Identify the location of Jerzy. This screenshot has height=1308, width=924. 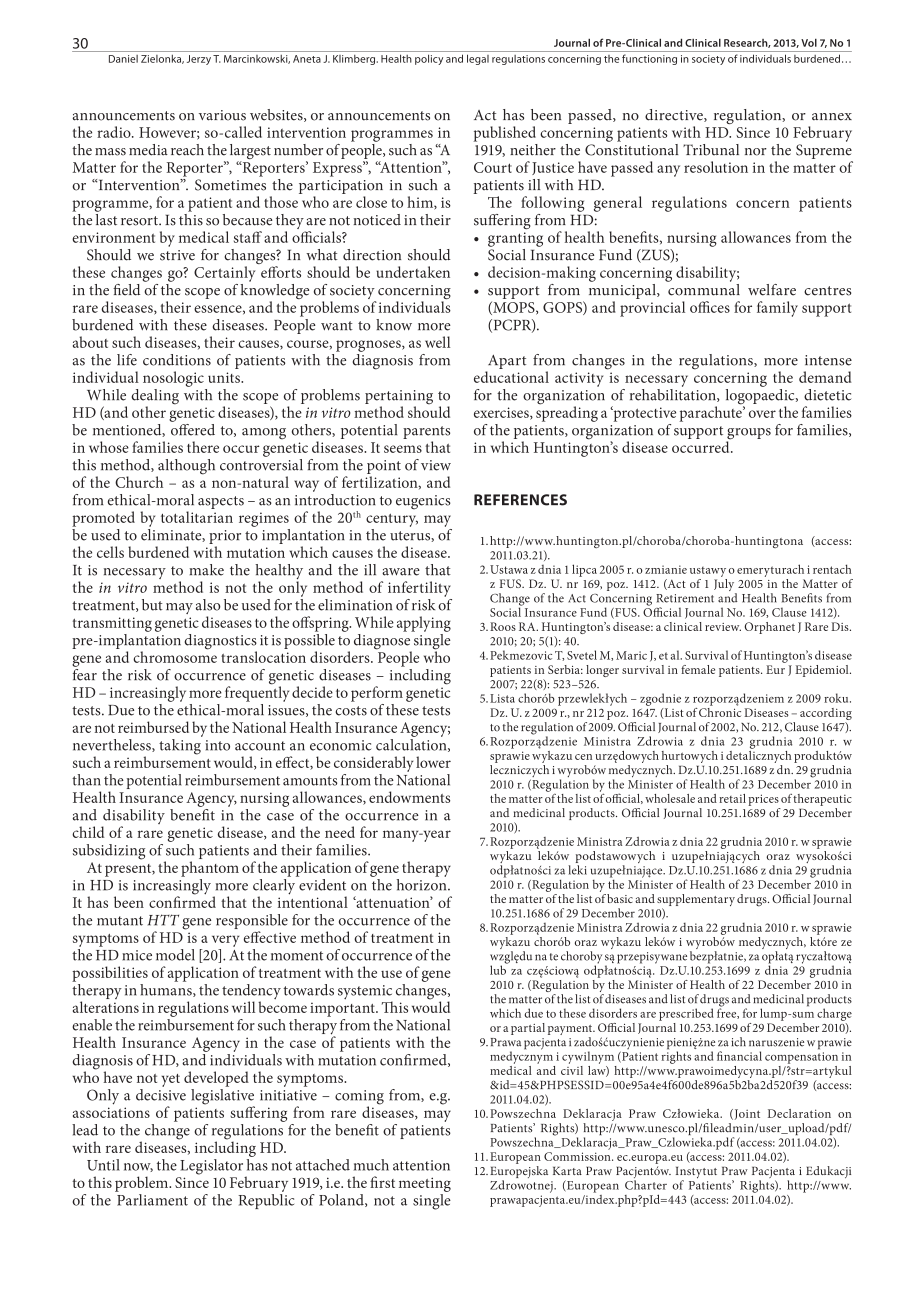
(199, 60).
